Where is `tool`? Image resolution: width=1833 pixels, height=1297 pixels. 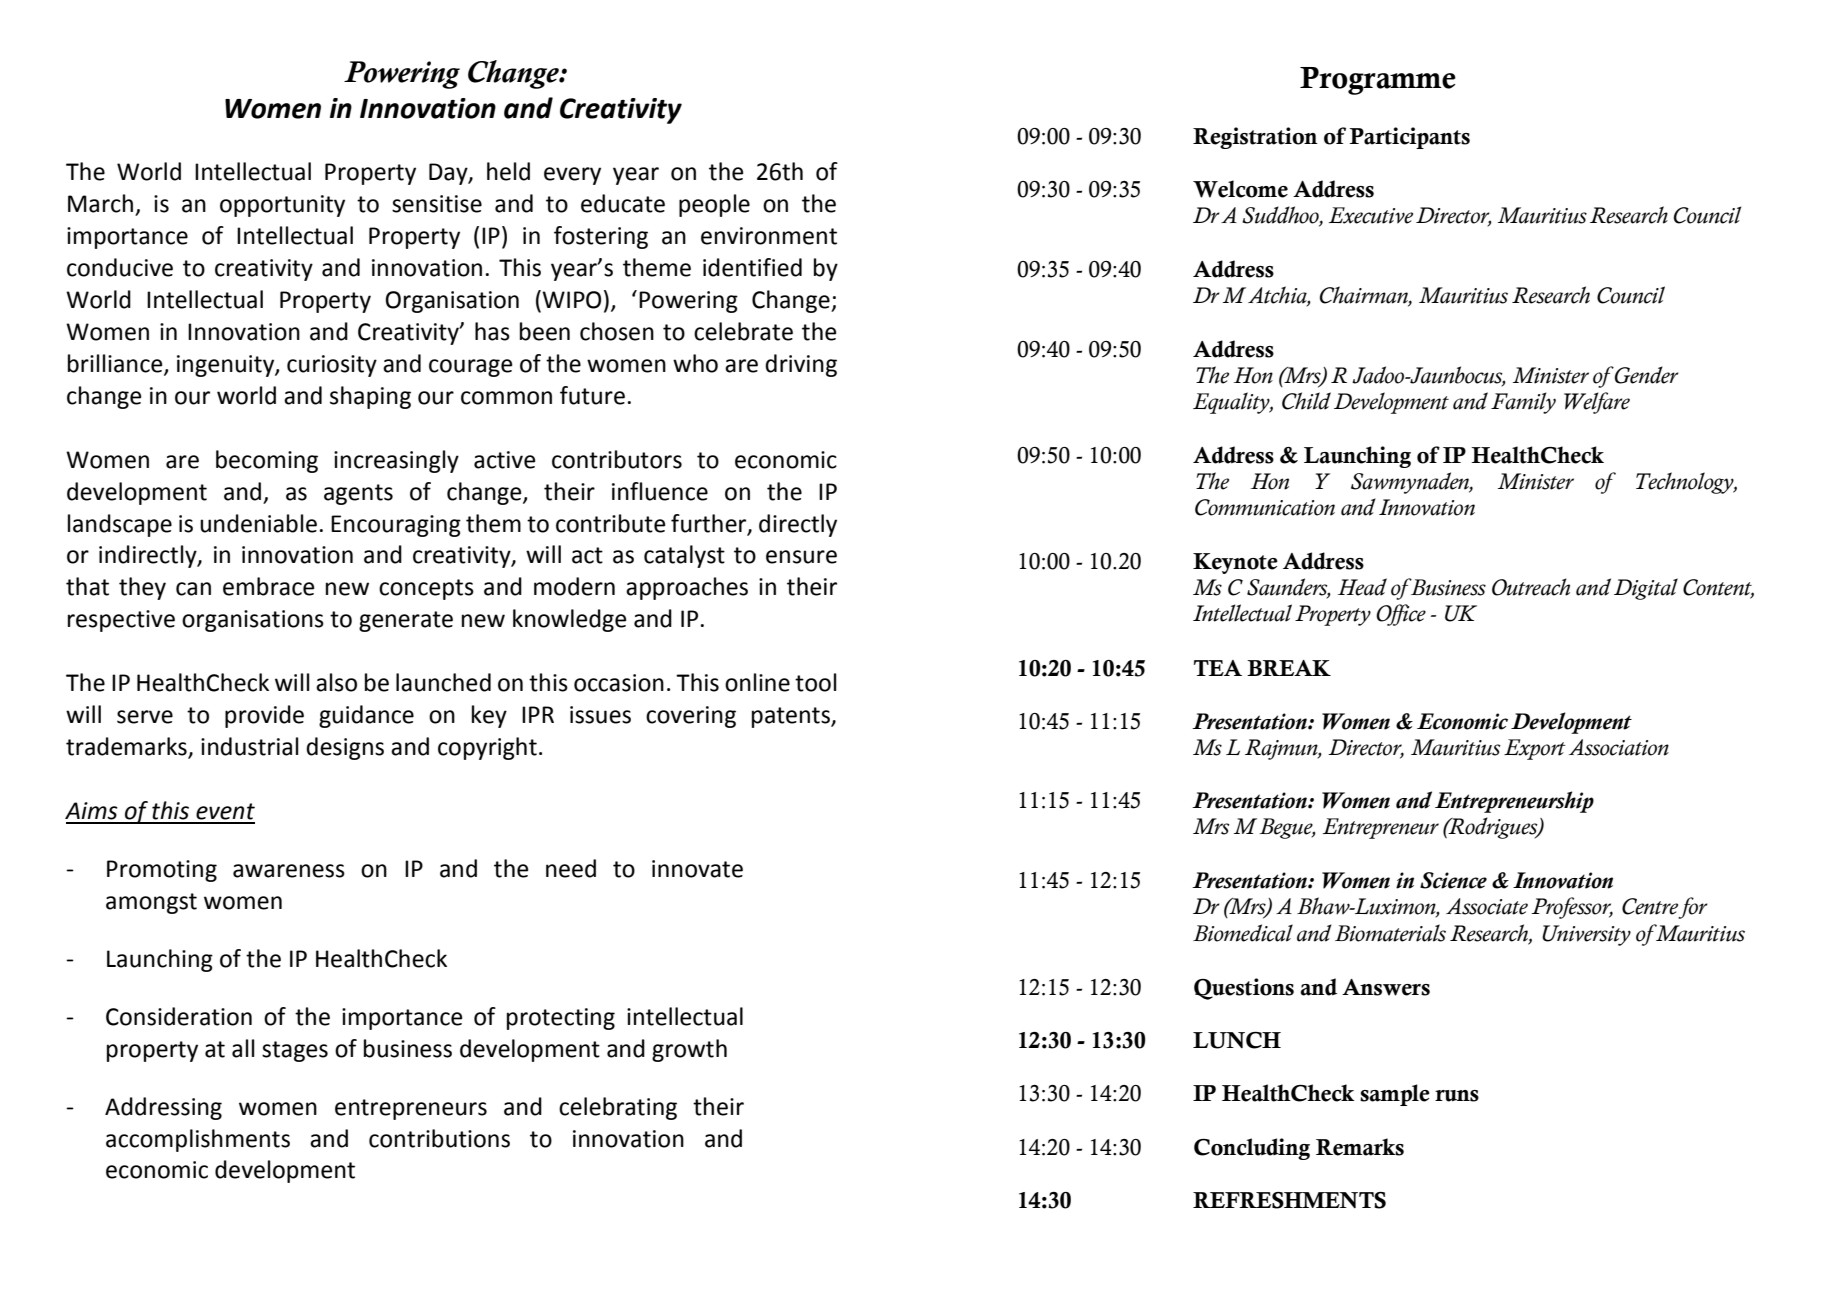
tool is located at coordinates (815, 682).
